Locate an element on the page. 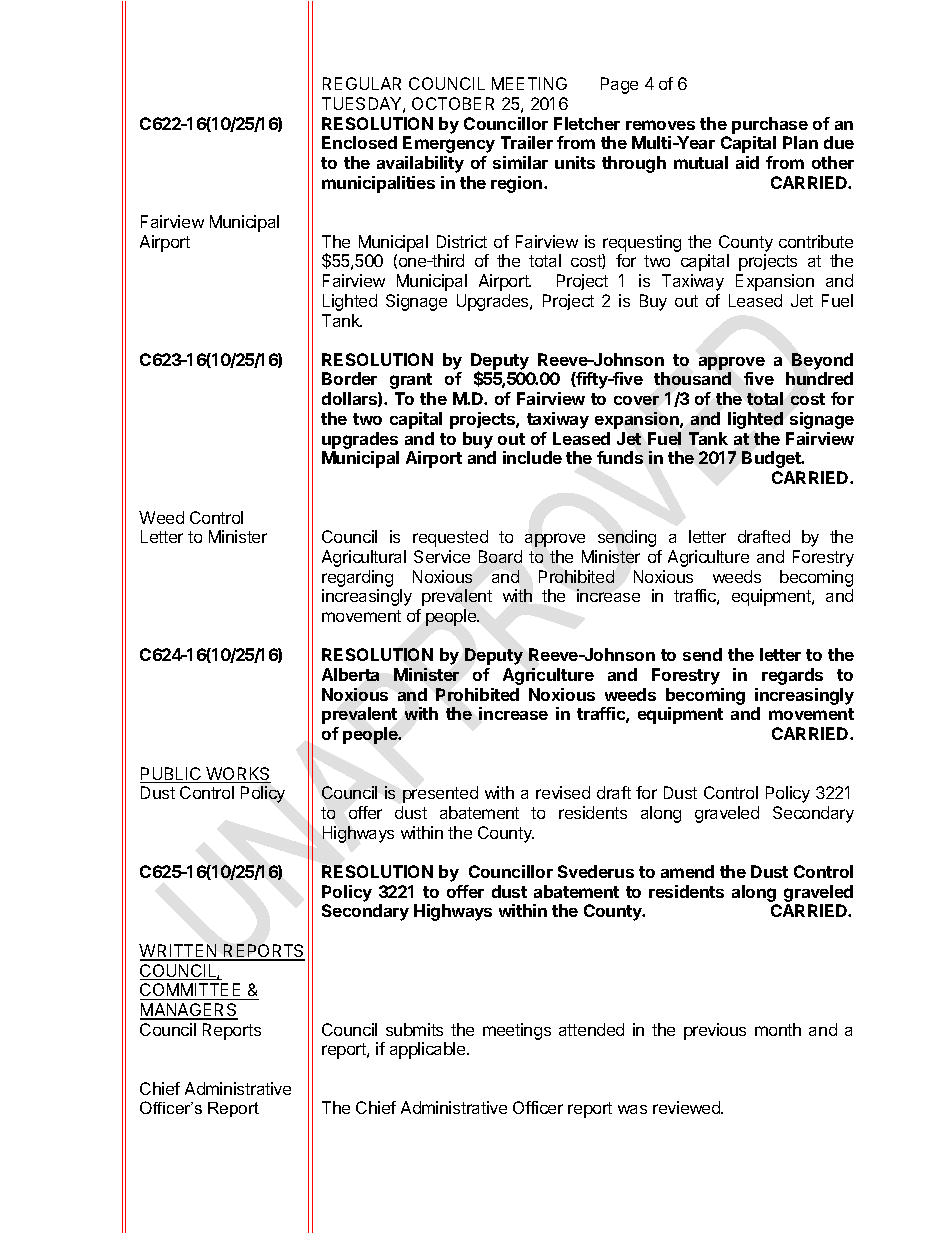 The width and height of the page is (952, 1233). Budget is located at coordinates (772, 459).
